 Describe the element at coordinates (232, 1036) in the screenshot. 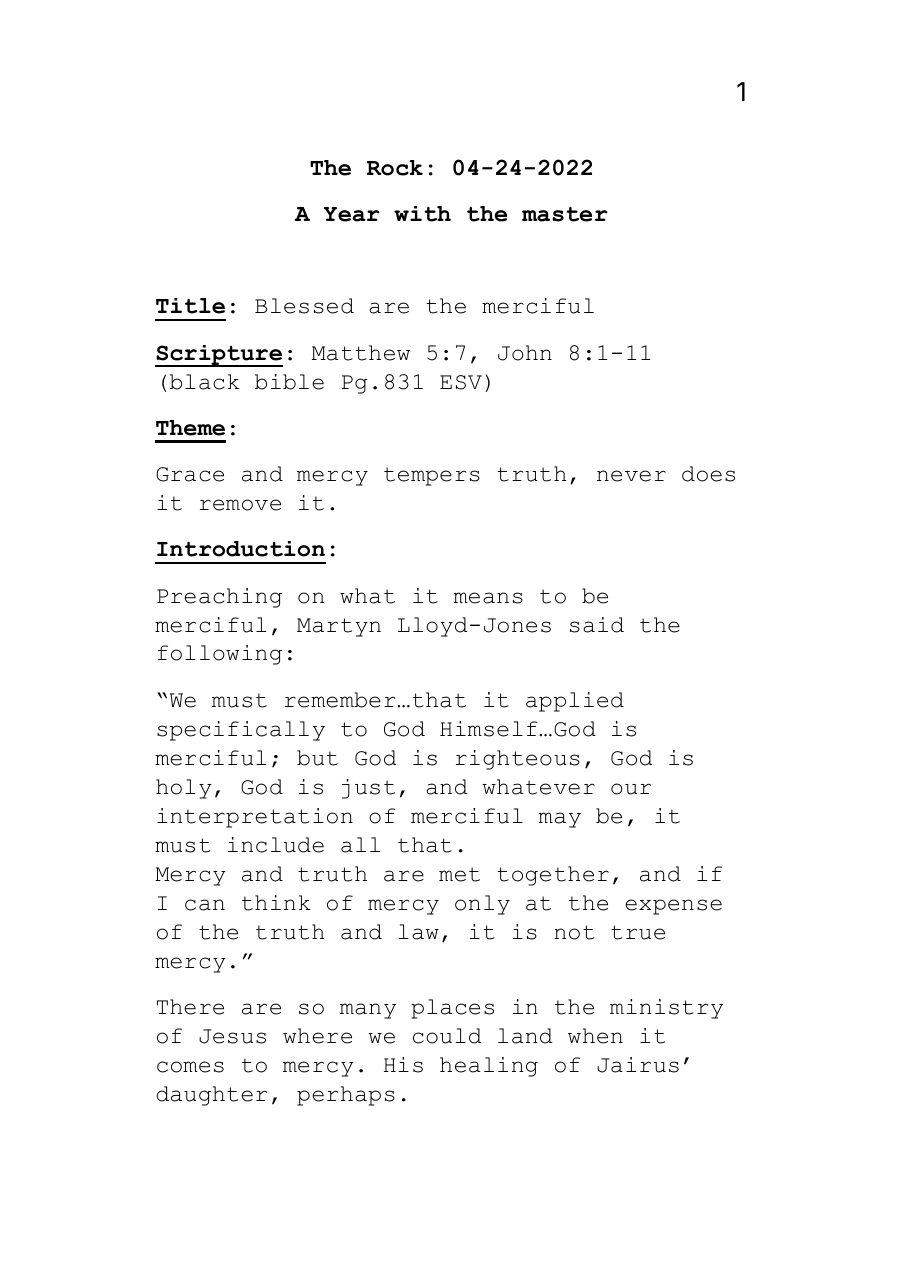

I see `Jesus` at that location.
